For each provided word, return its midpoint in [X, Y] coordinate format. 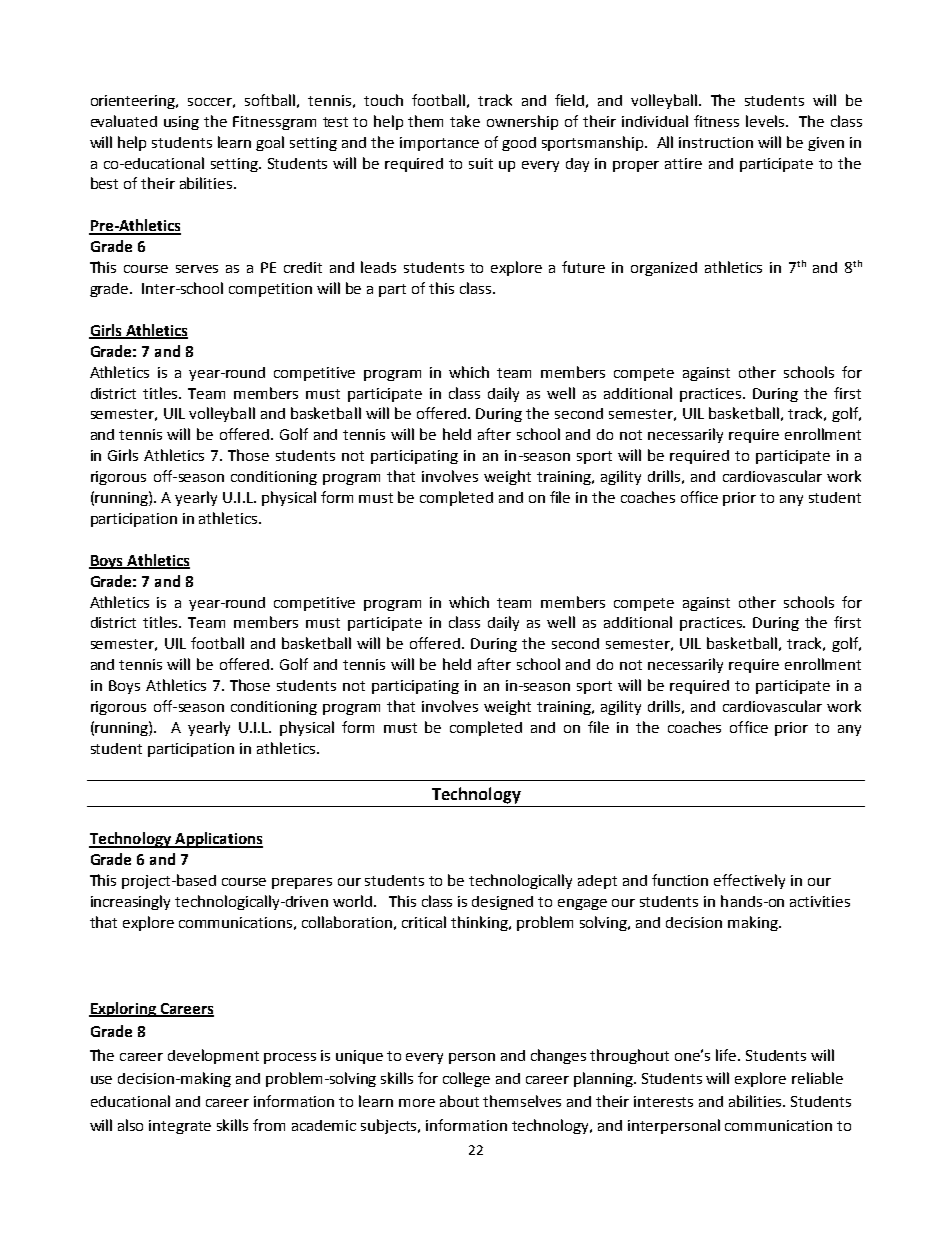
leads [378, 267]
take [465, 121]
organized [664, 269]
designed [502, 903]
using [181, 123]
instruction [716, 142]
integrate [180, 1127]
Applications [218, 840]
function [680, 880]
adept [597, 882]
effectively [749, 881]
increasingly [130, 902]
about [459, 1101]
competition [270, 290]
